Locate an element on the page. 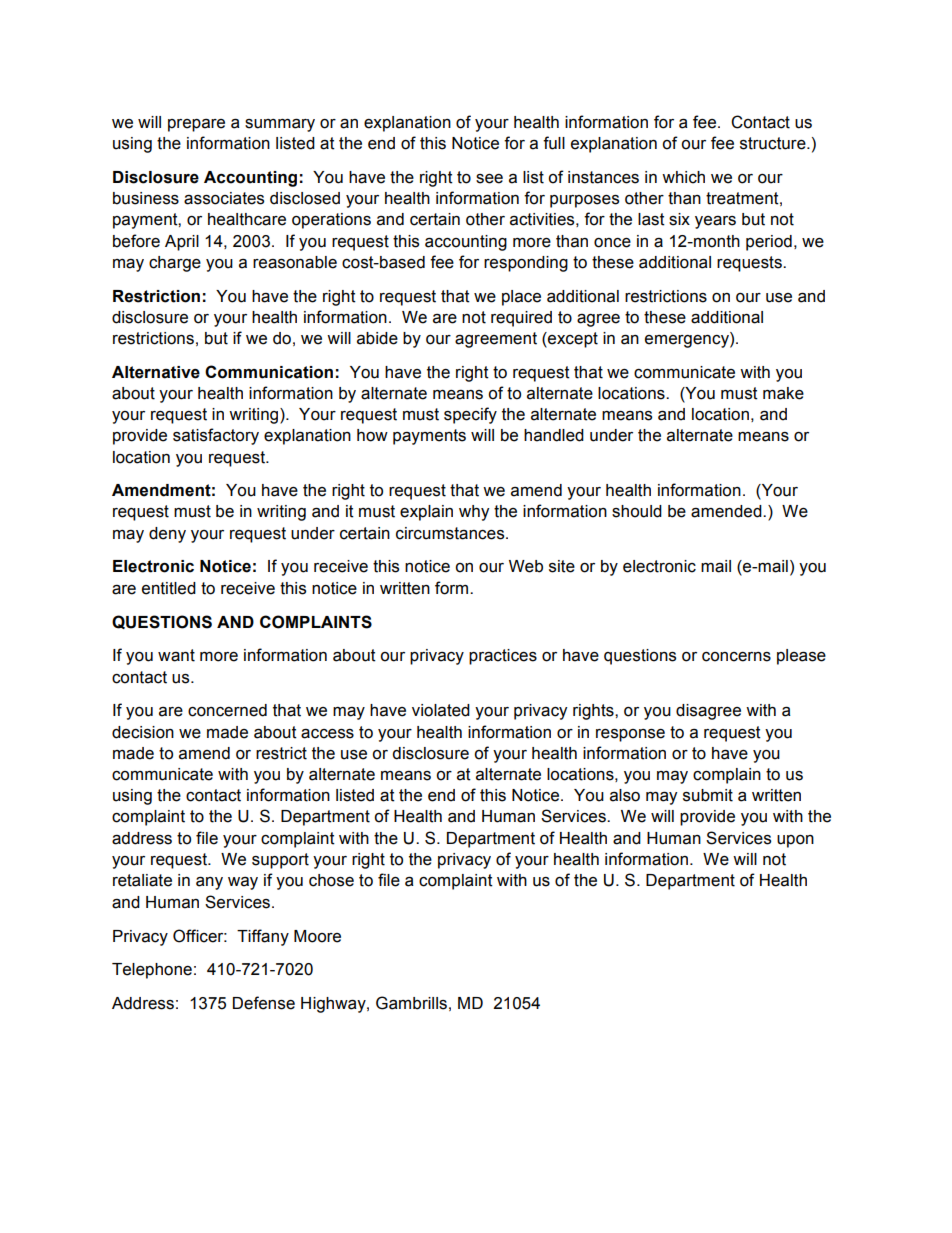  structure is located at coordinates (774, 143).
